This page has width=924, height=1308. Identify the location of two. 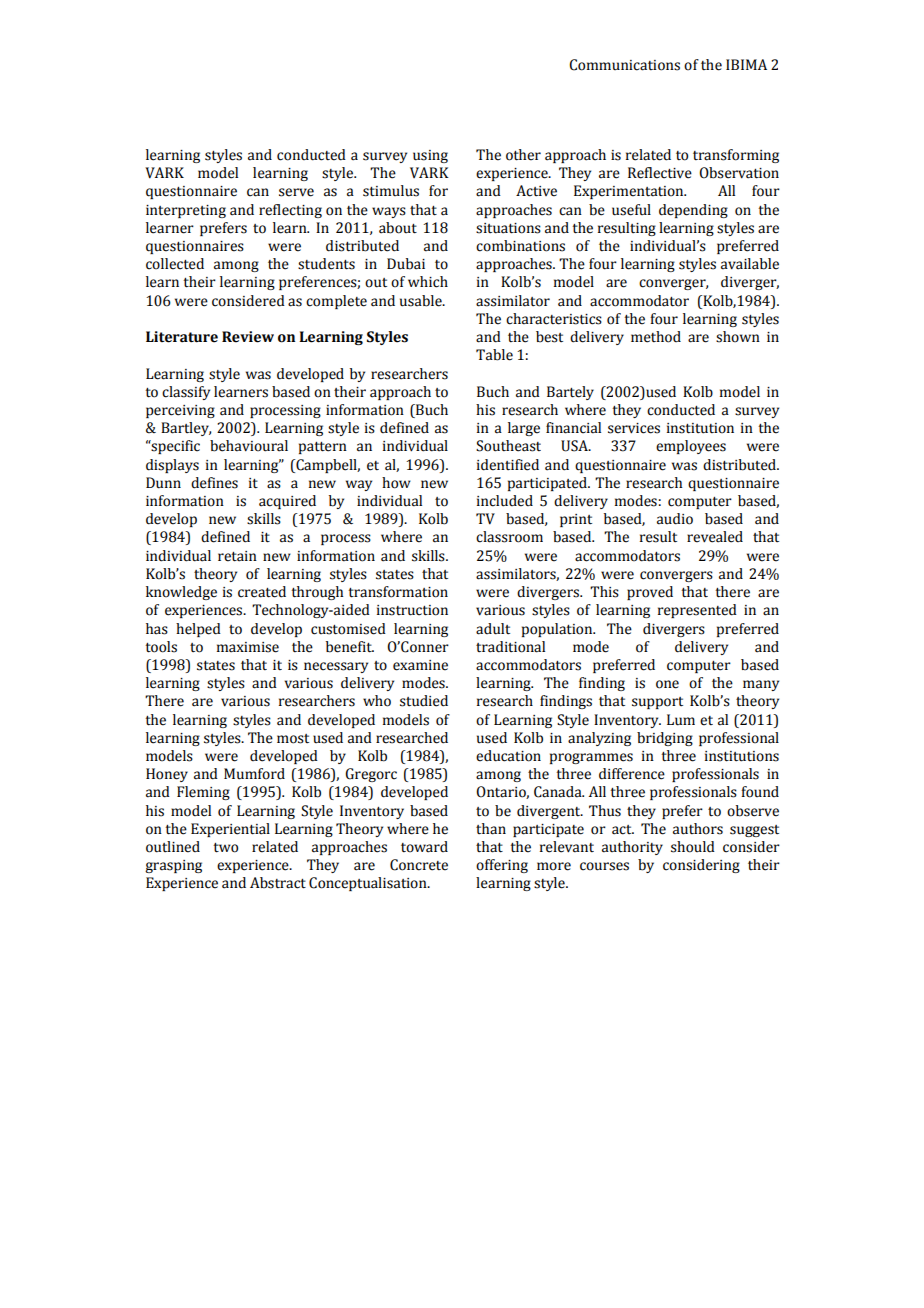
(225, 848).
